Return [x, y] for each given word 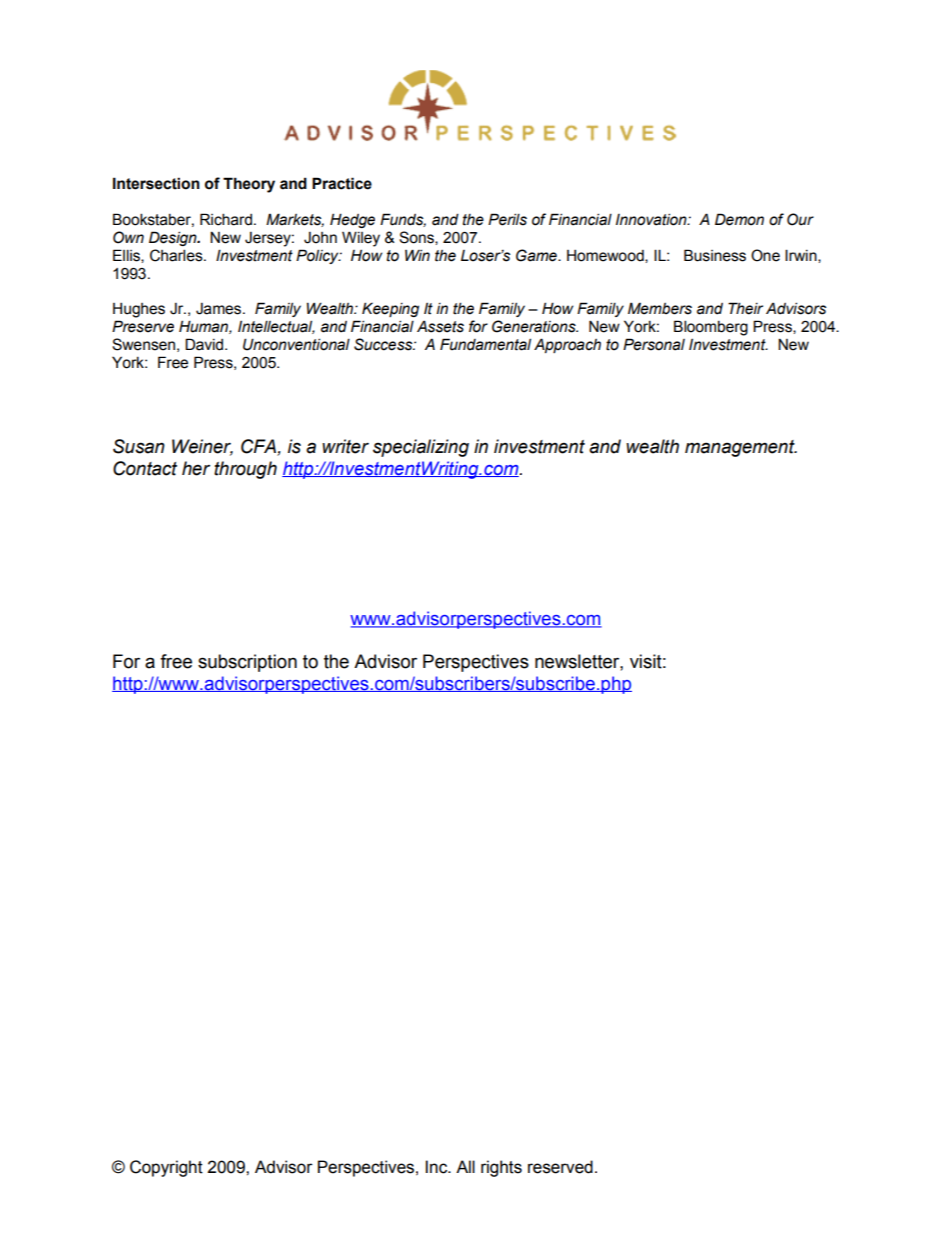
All [465, 1166]
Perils [507, 219]
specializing [421, 448]
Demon [739, 219]
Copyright [166, 1168]
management [741, 448]
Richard [226, 219]
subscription [247, 663]
